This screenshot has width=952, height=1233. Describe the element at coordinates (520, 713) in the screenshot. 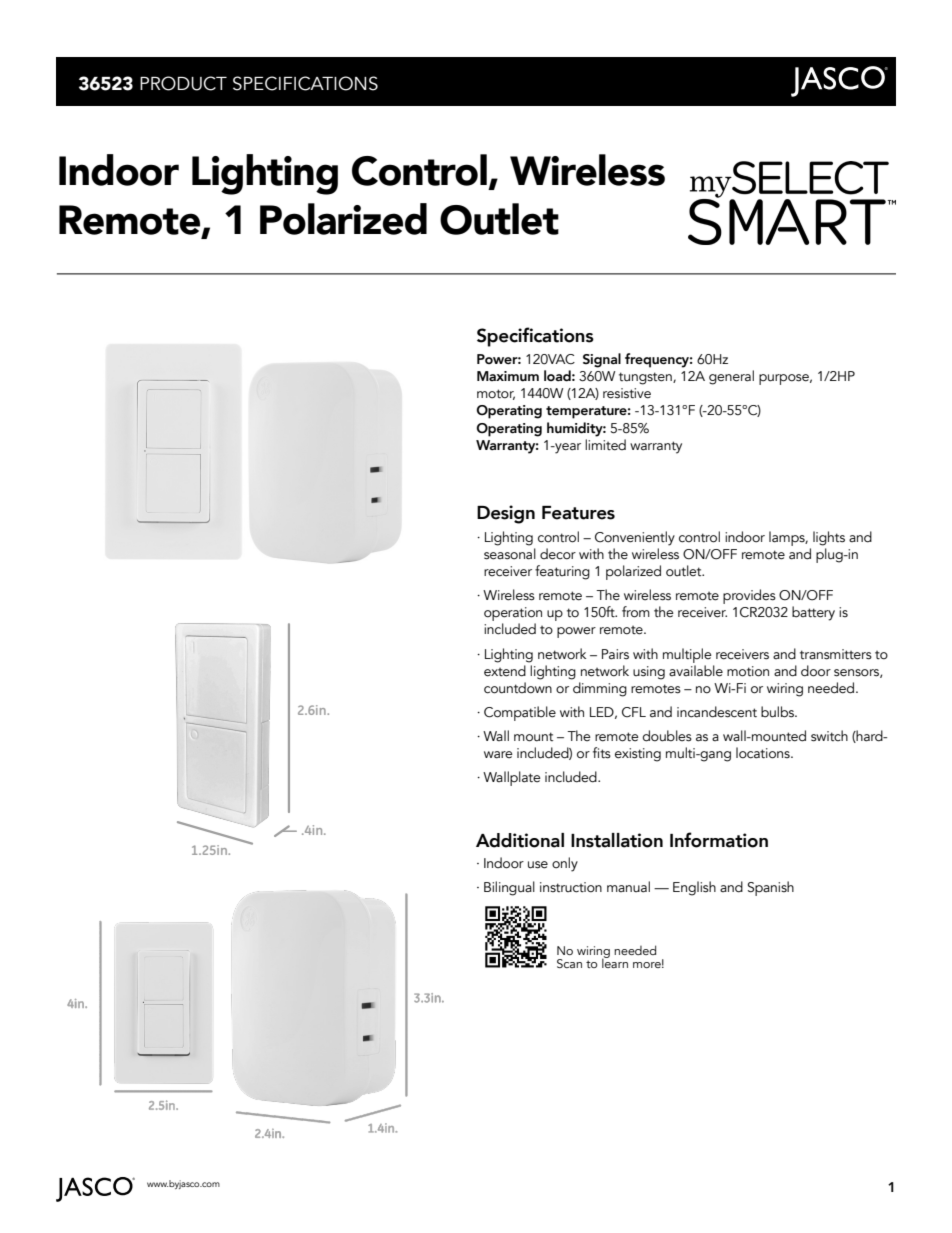

I see `Compatible` at that location.
